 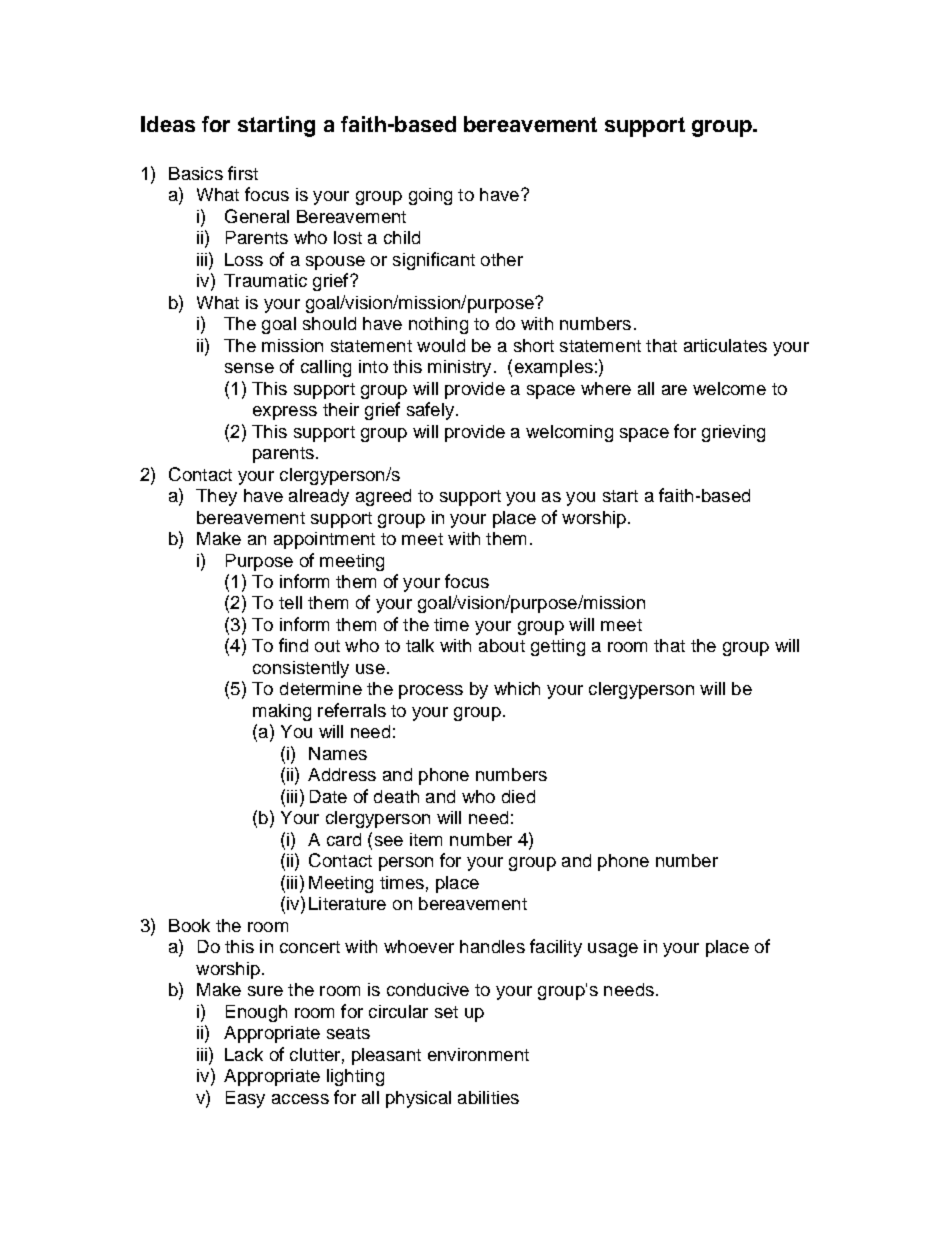 I want to click on usage, so click(x=613, y=950).
